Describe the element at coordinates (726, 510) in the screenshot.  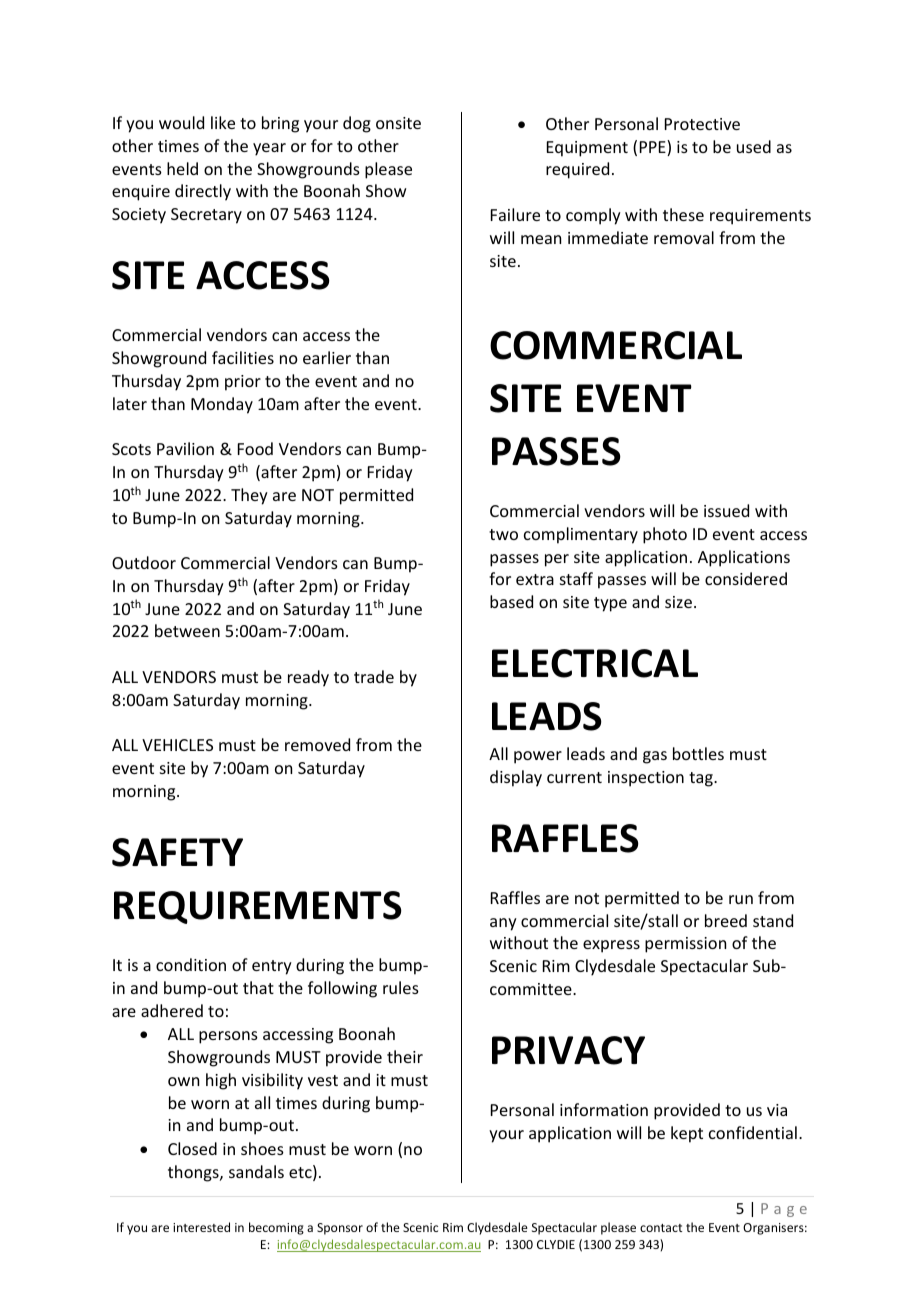
I see `issued` at that location.
